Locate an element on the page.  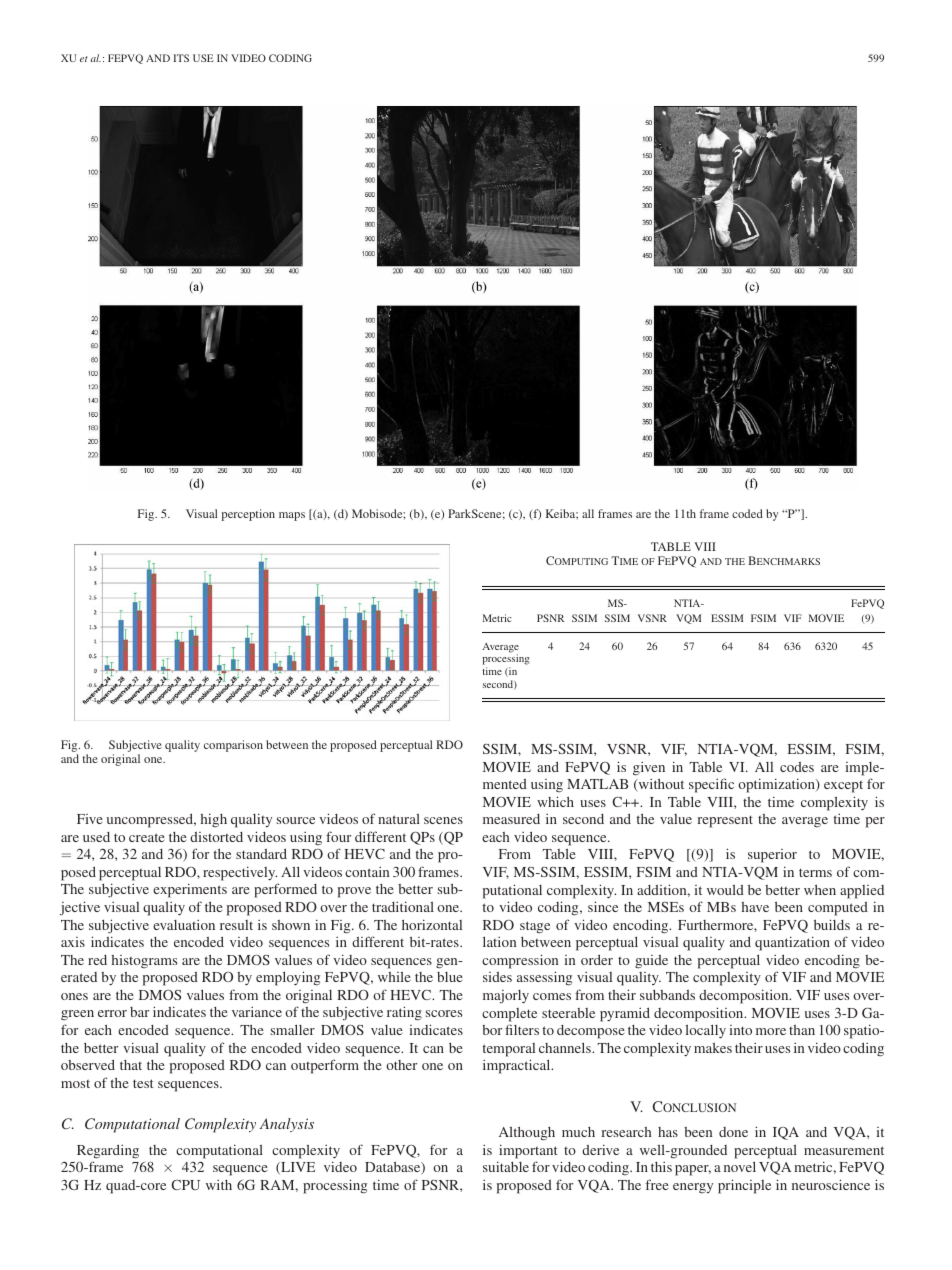
important is located at coordinates (528, 1151).
